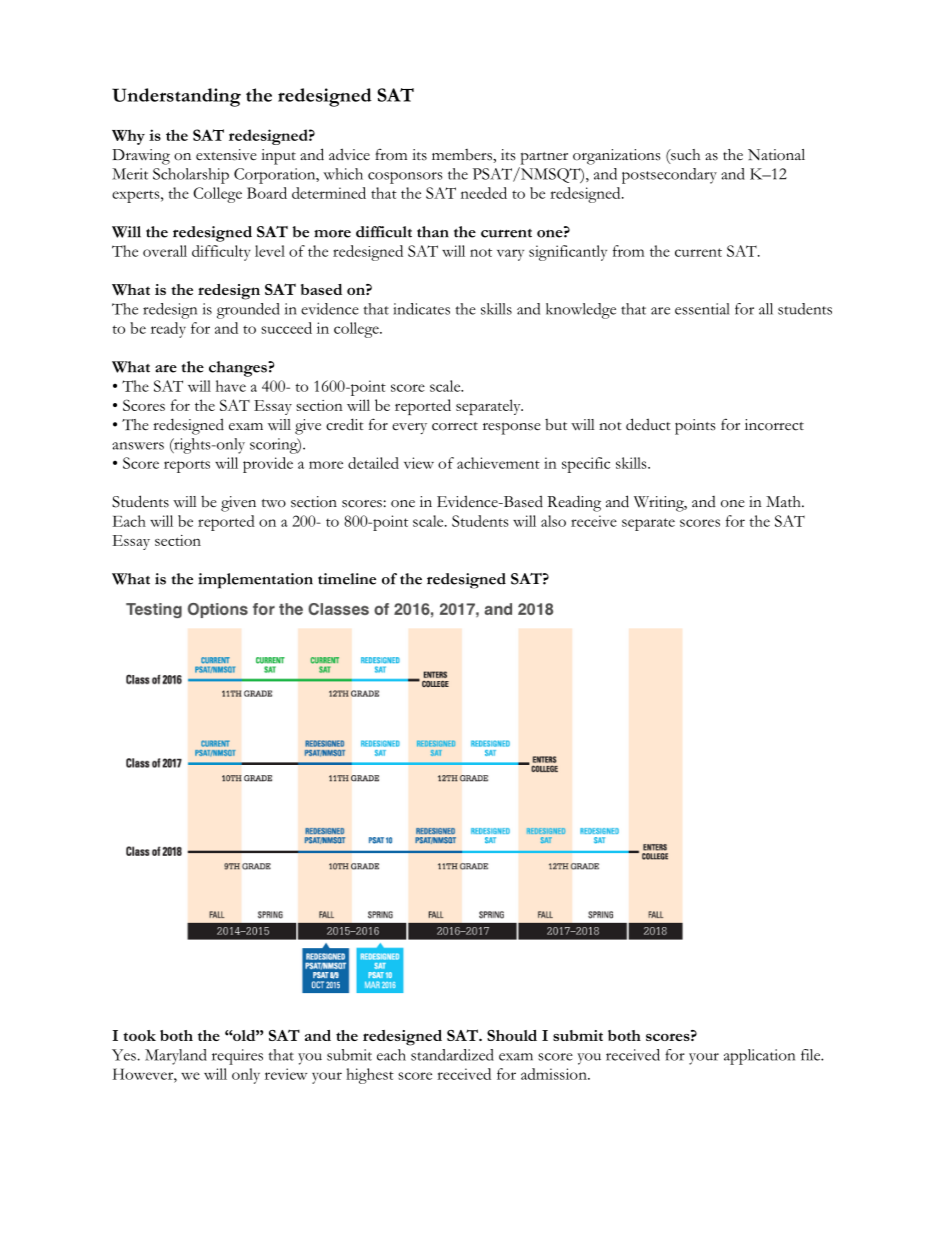  Describe the element at coordinates (452, 1055) in the screenshot. I see `standardized` at that location.
